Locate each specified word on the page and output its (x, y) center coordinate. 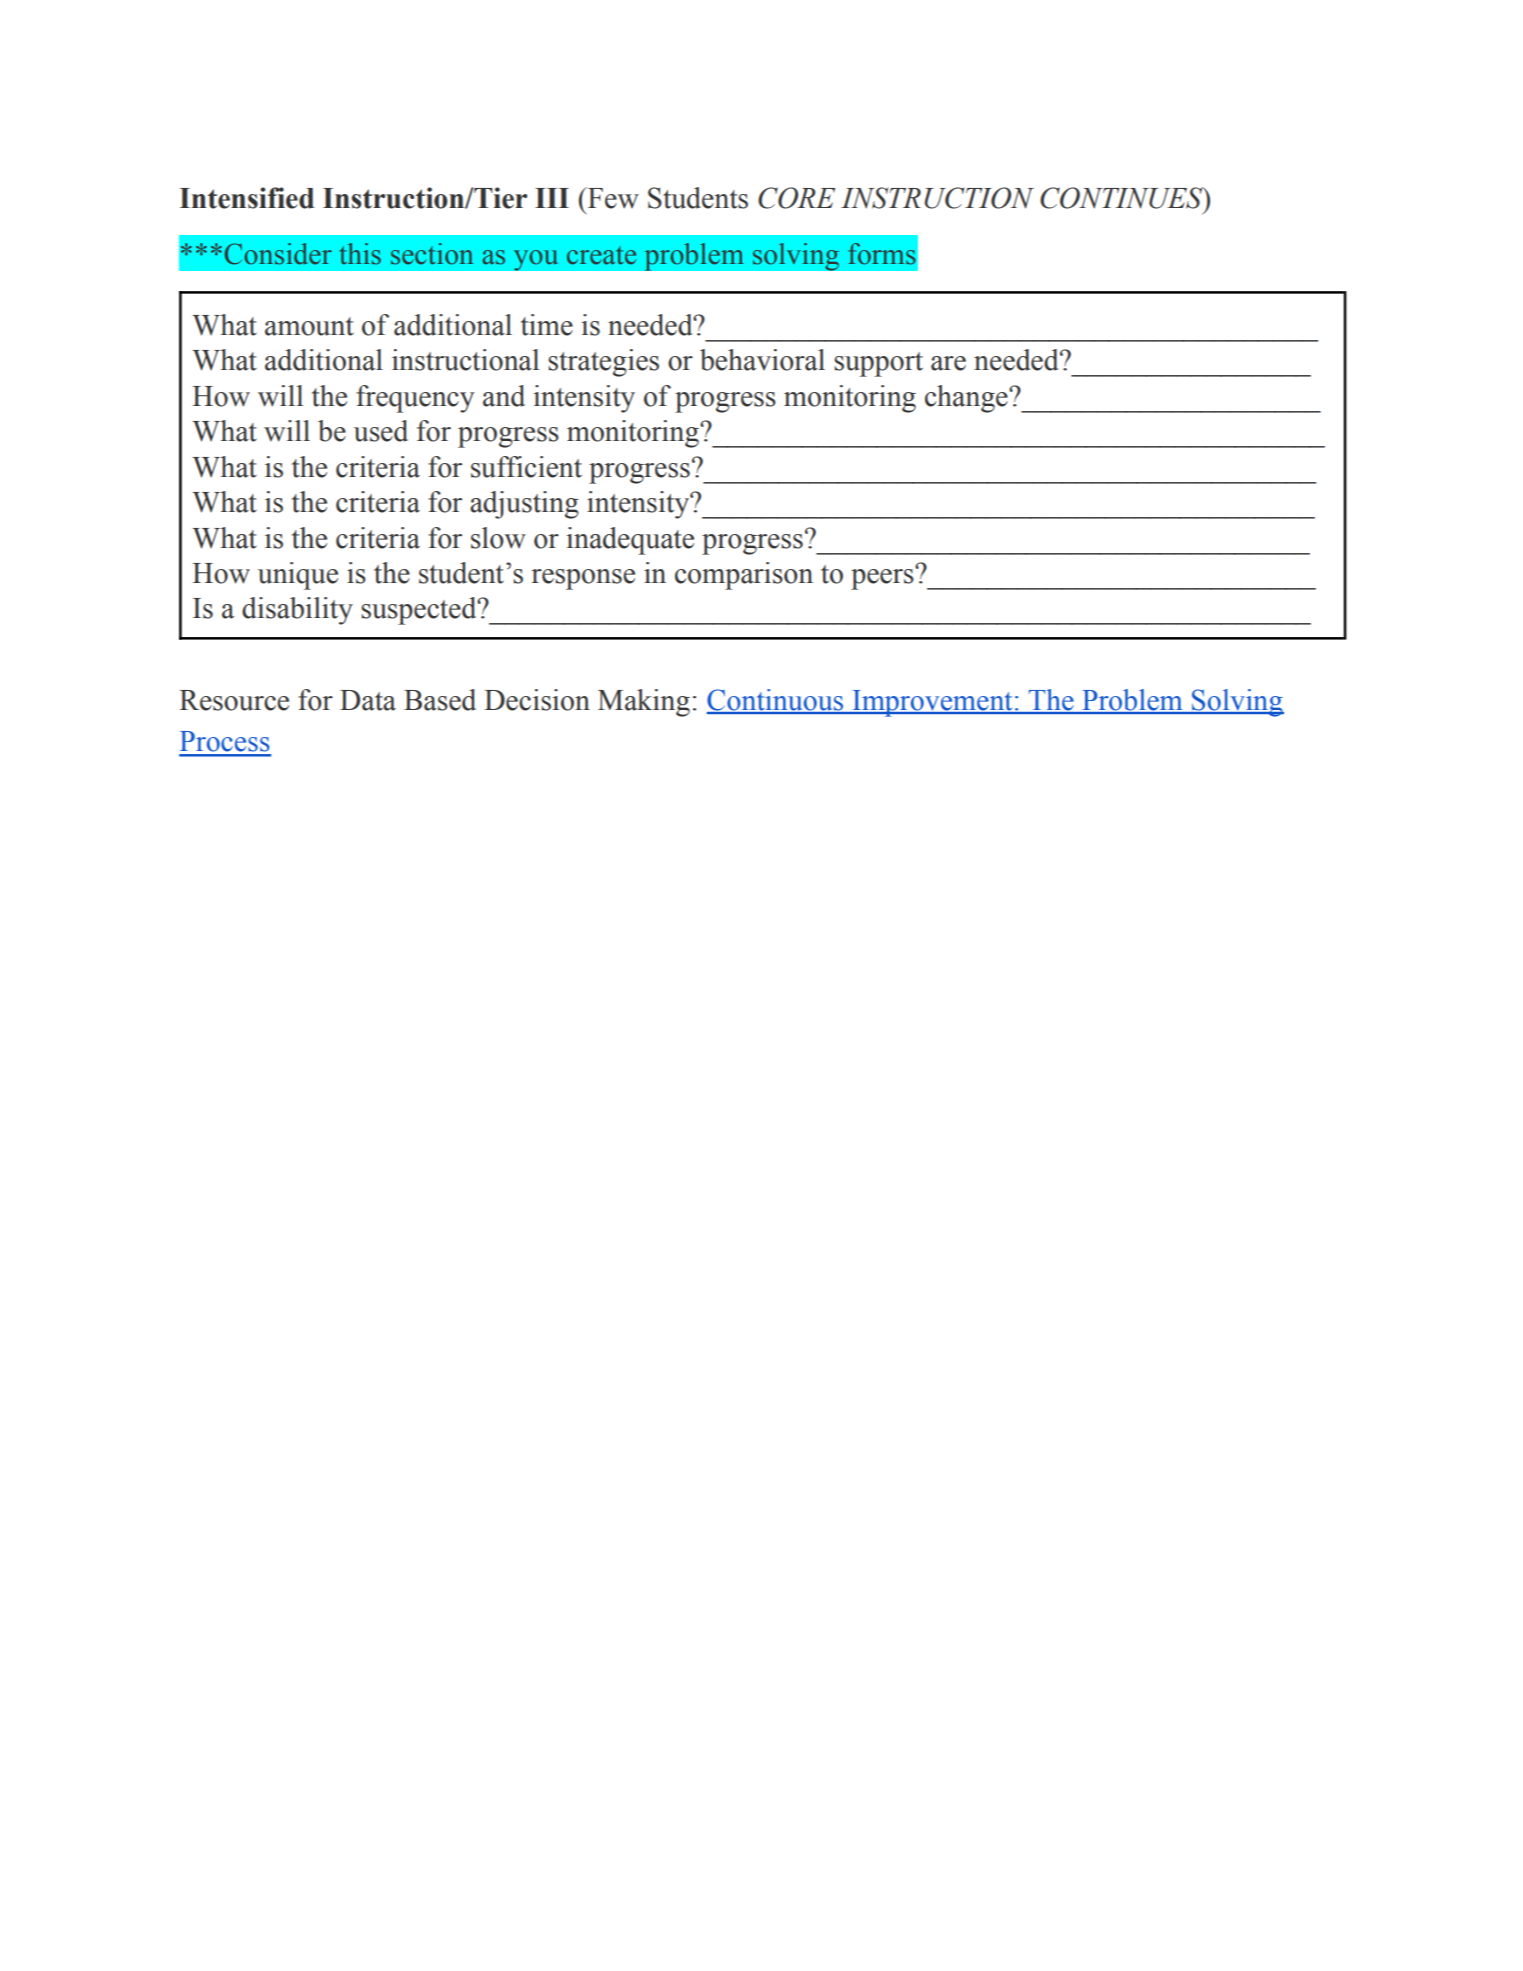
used (381, 431)
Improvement (932, 703)
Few (612, 198)
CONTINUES (1122, 198)
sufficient (526, 467)
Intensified (247, 198)
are (948, 363)
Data (368, 700)
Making (644, 703)
